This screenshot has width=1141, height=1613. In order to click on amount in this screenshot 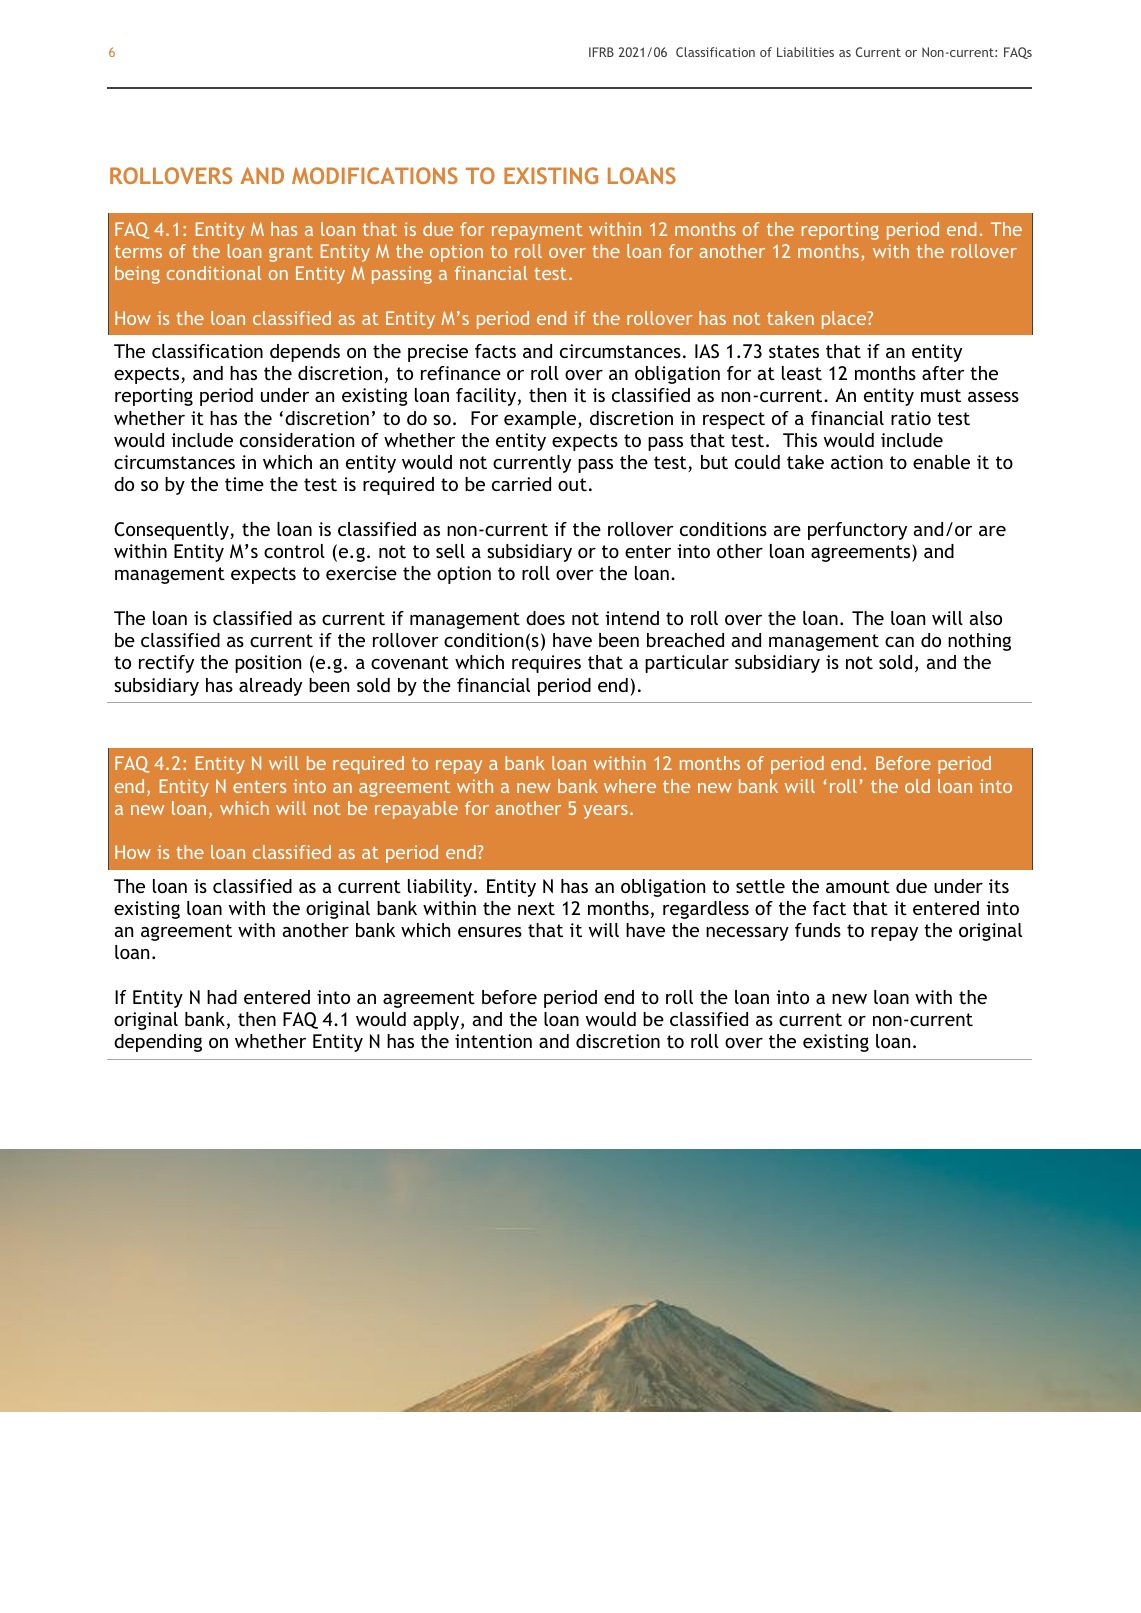, I will do `click(858, 886)`.
